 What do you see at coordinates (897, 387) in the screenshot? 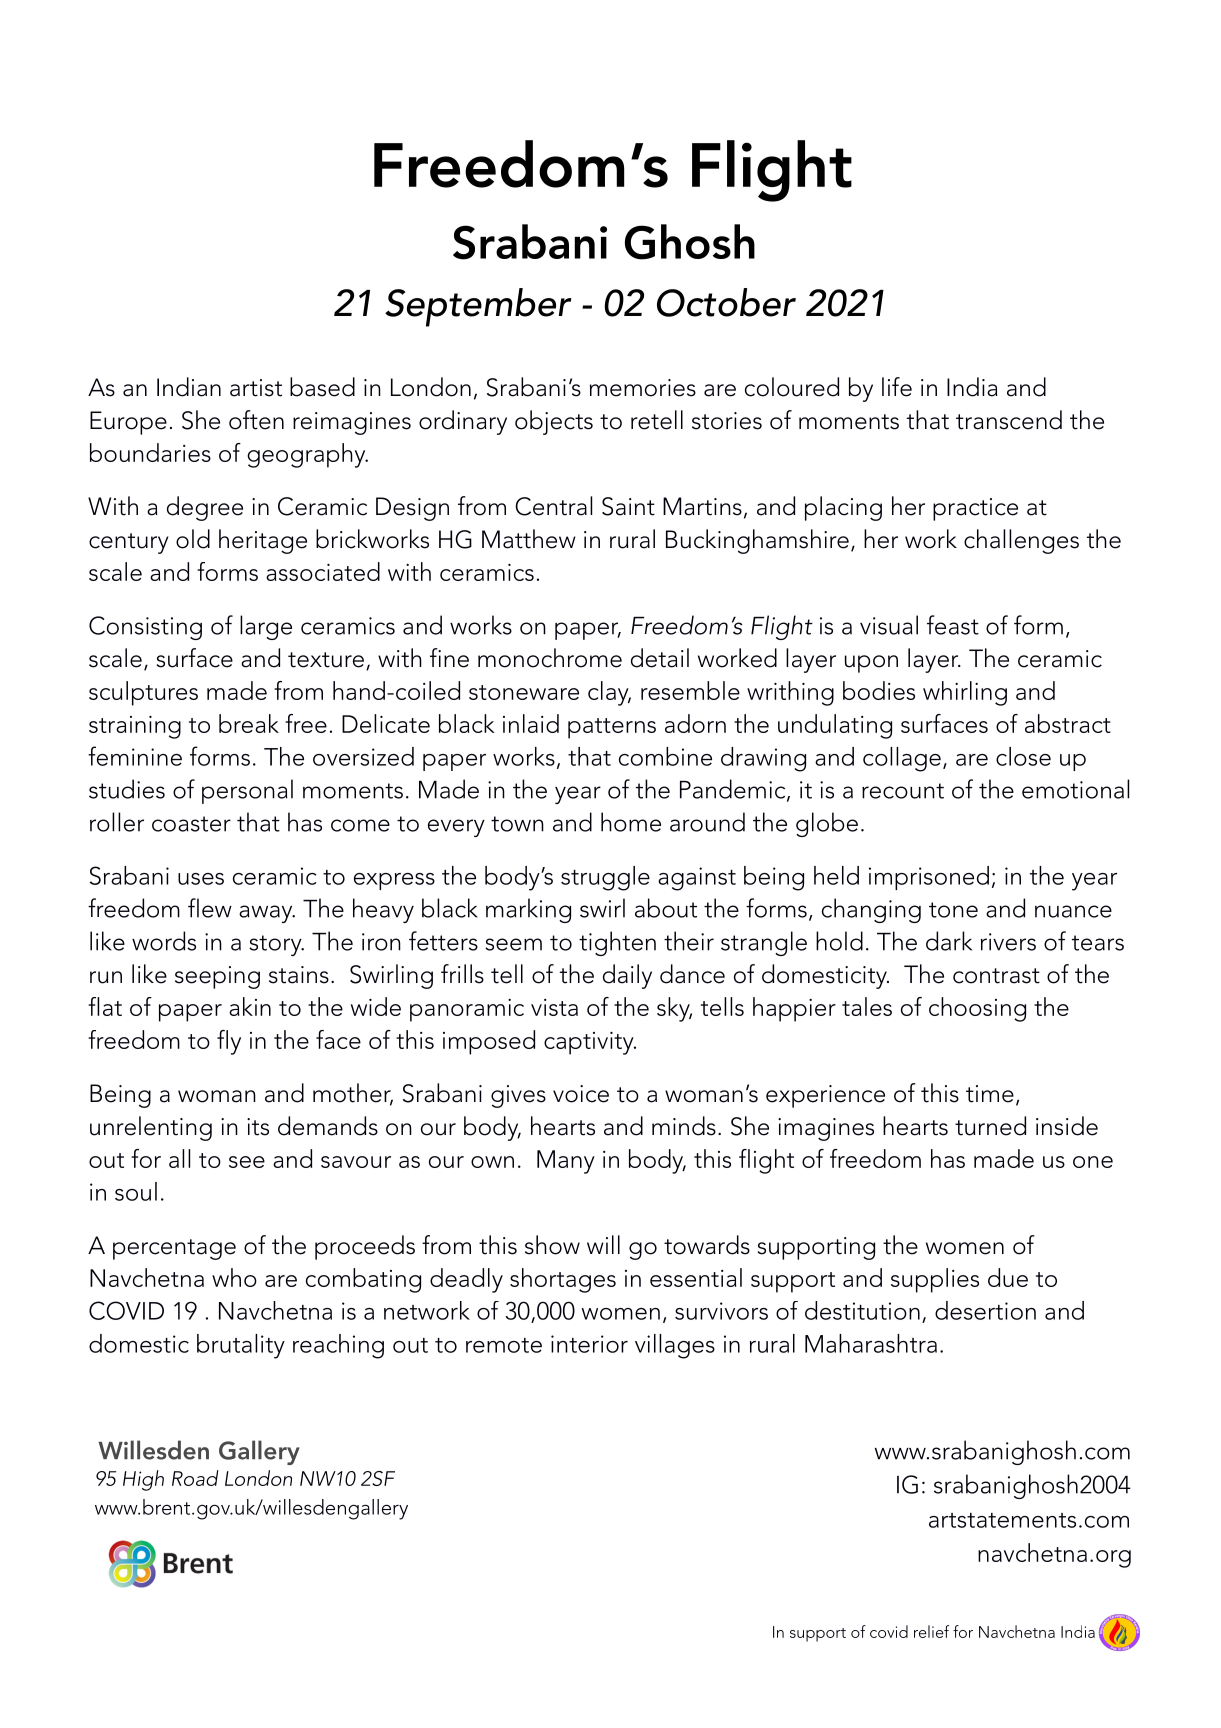
I see `life` at bounding box center [897, 387].
